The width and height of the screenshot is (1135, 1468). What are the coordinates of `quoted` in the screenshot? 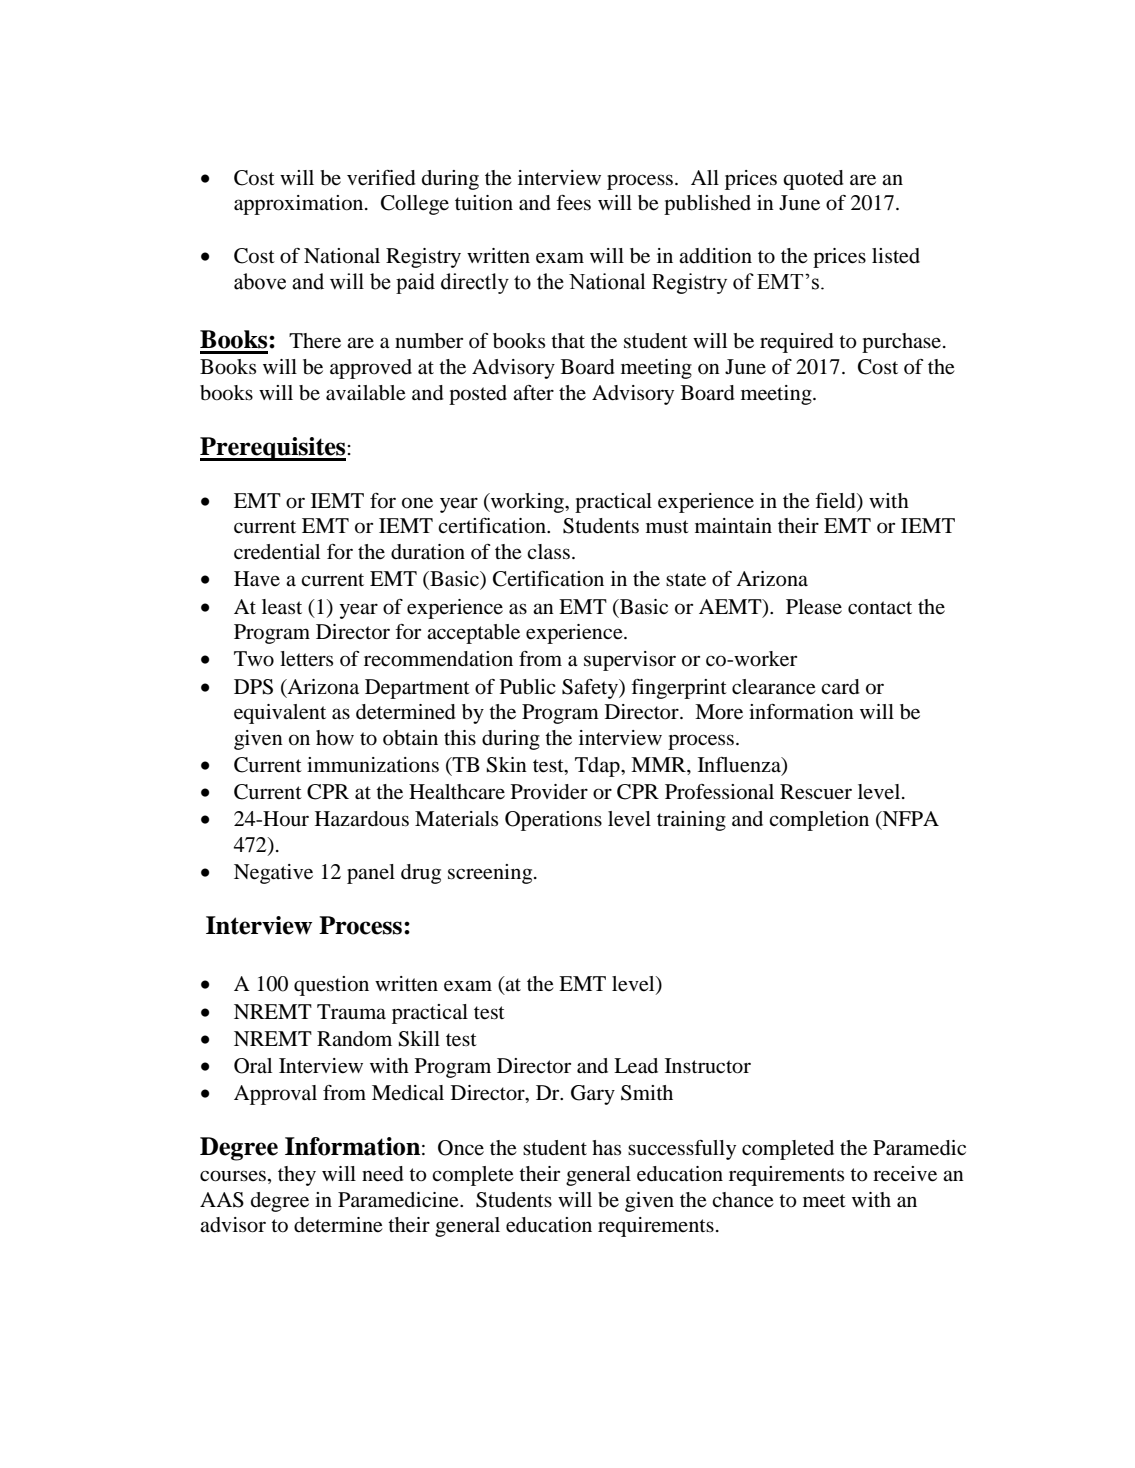 It's located at (813, 180).
